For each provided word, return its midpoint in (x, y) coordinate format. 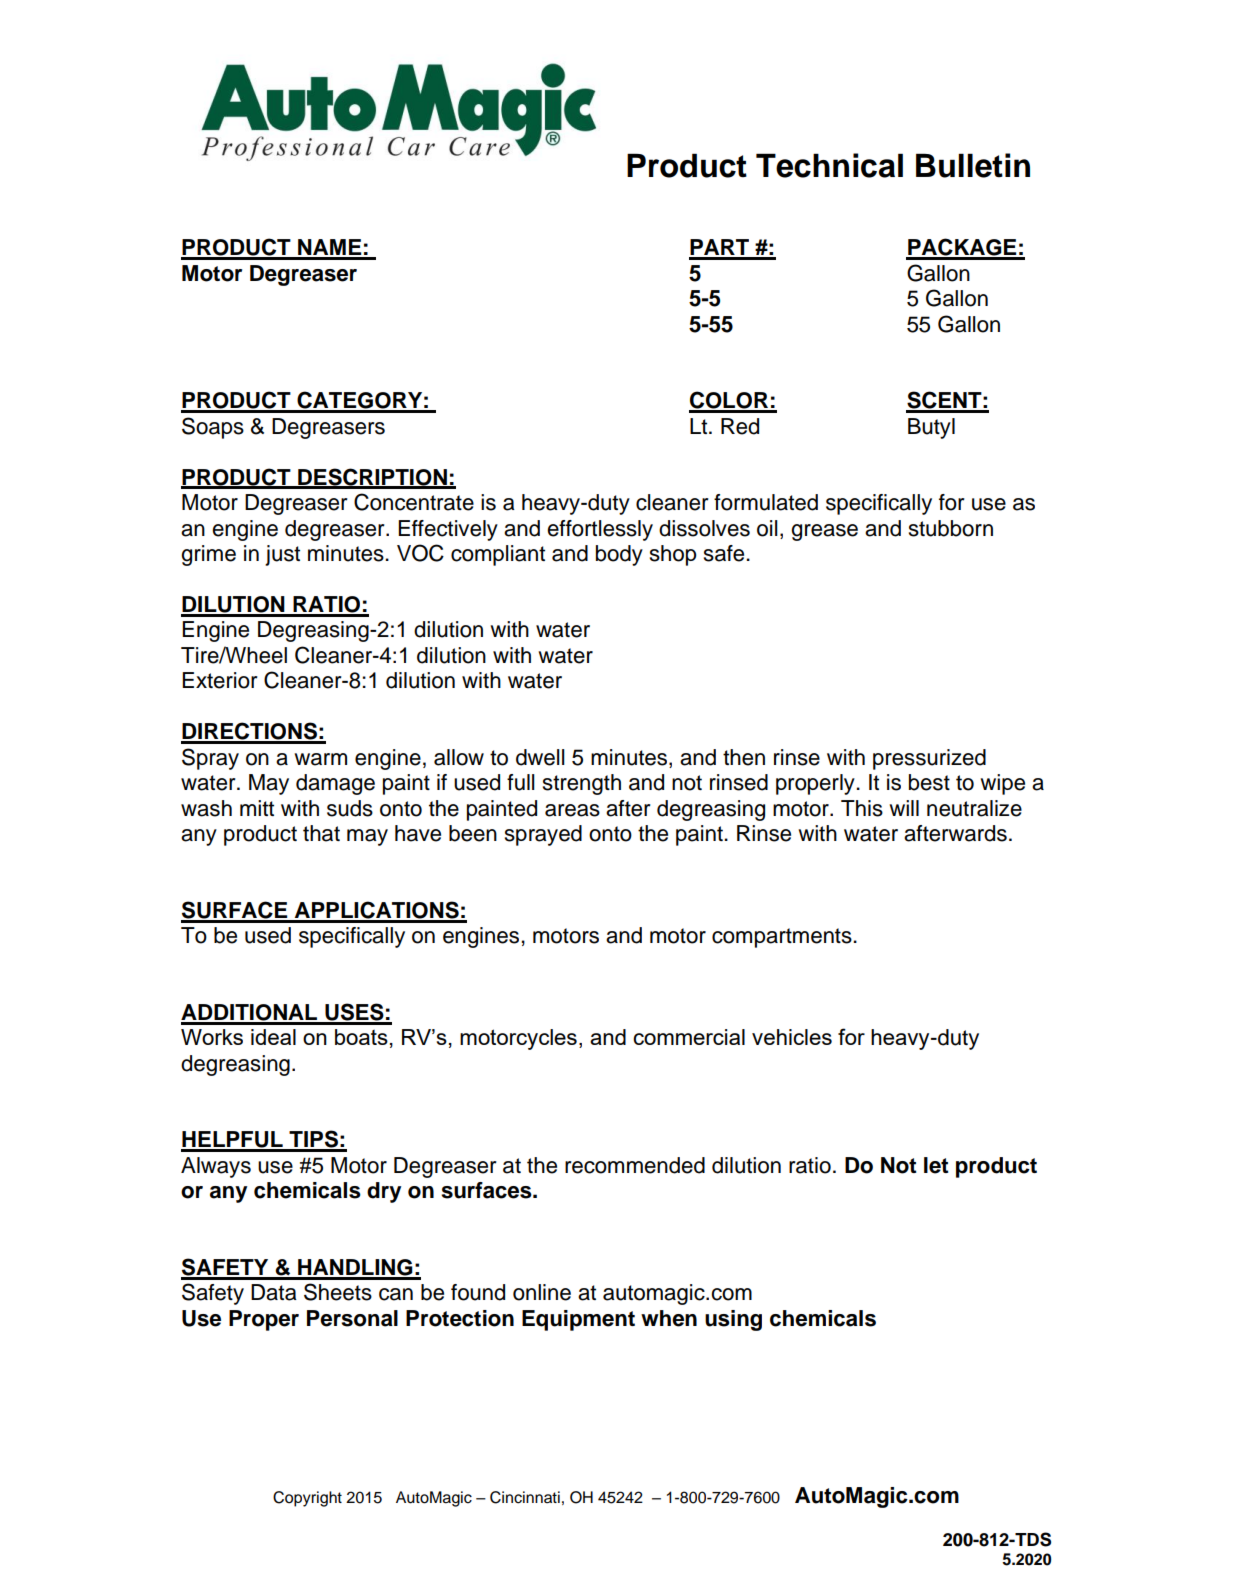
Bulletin (973, 165)
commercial (689, 1037)
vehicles (792, 1037)
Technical (829, 165)
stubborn (951, 528)
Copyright (307, 1499)
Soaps (213, 428)
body (619, 555)
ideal (273, 1037)
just (282, 555)
